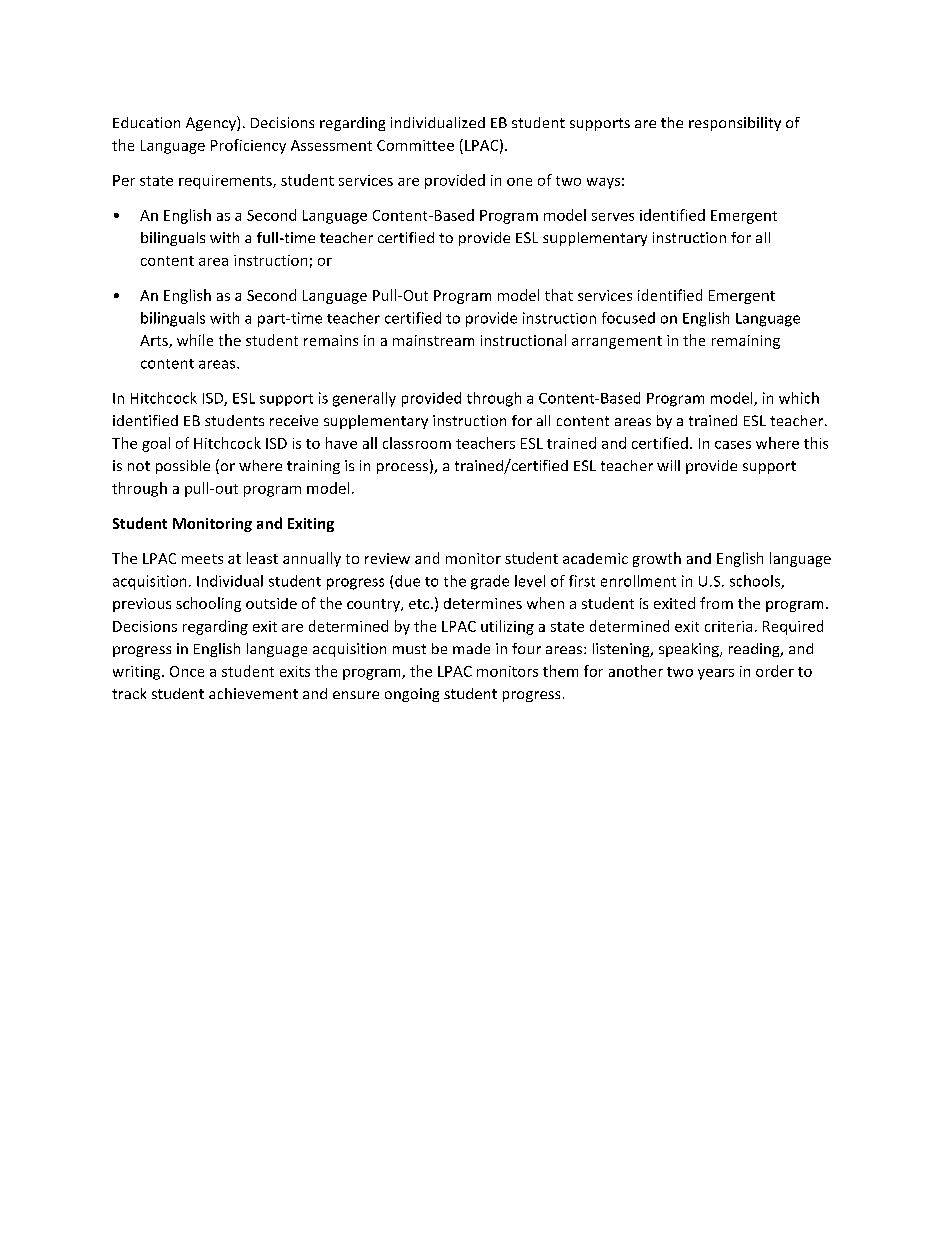 The width and height of the document is (952, 1233). Describe the element at coordinates (746, 342) in the document. I see `remaining` at that location.
